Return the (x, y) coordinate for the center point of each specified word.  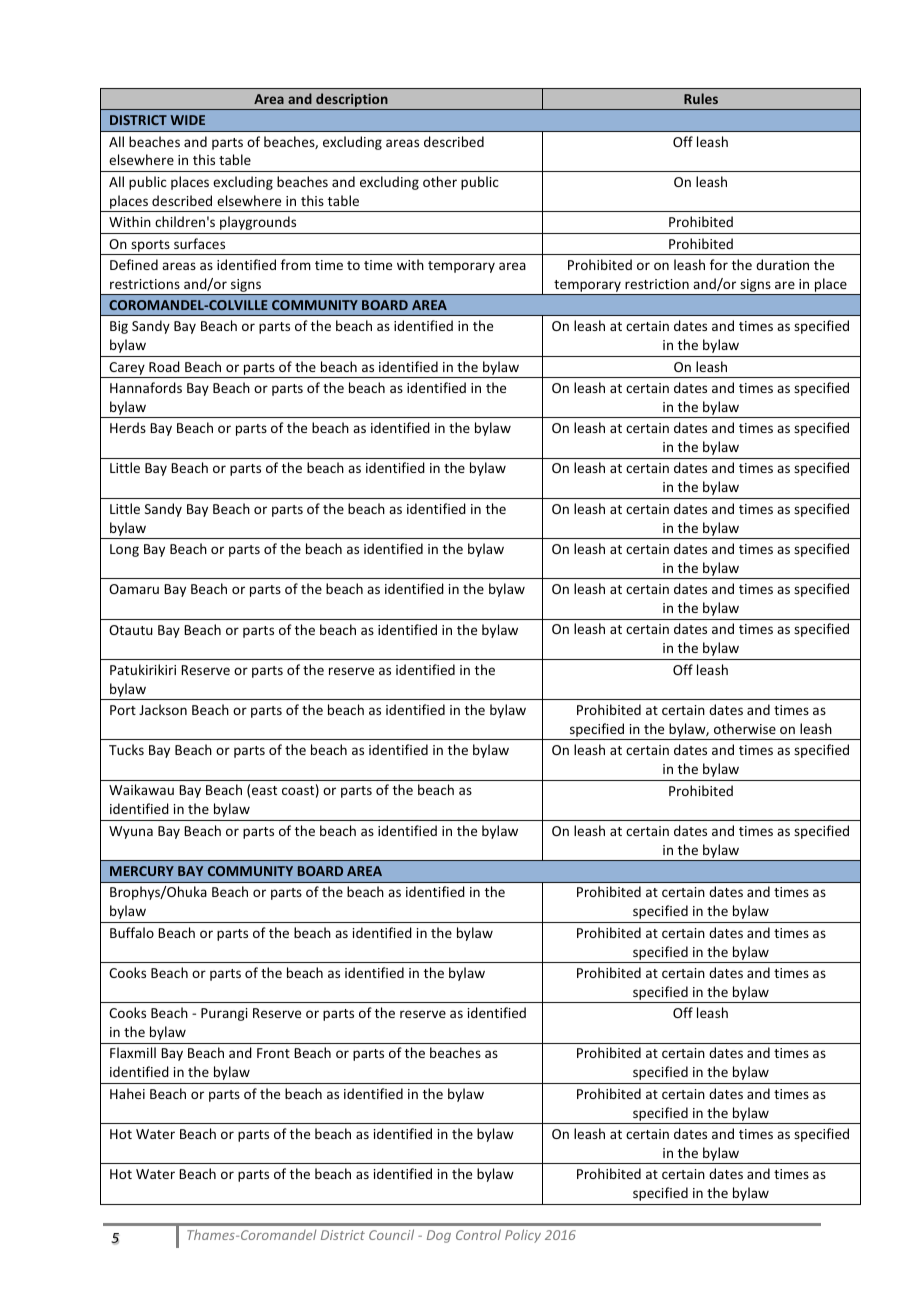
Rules (701, 98)
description (352, 101)
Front (273, 1053)
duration (782, 264)
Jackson (163, 709)
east (264, 790)
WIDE (187, 120)
